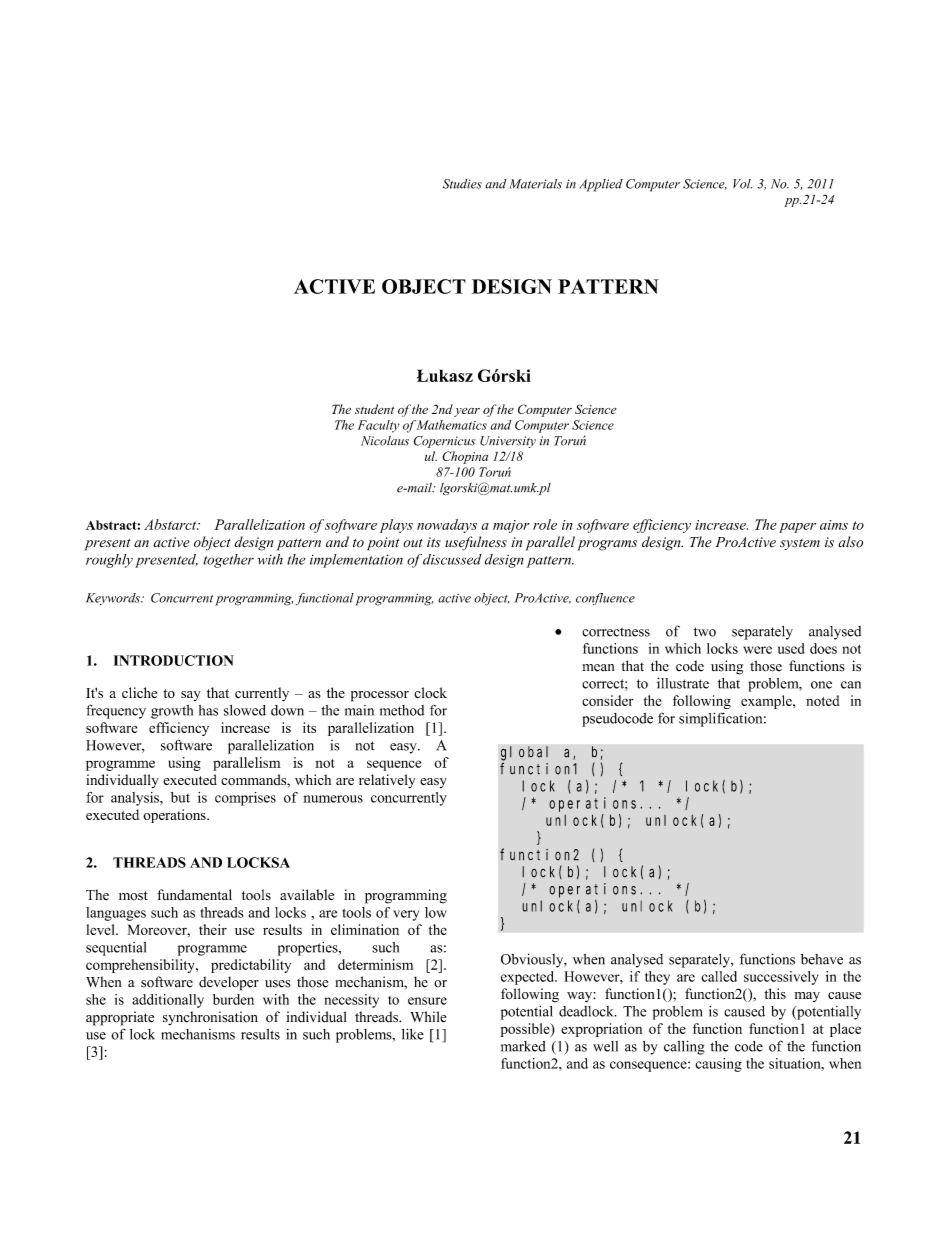  Describe the element at coordinates (757, 650) in the image. I see `were` at that location.
